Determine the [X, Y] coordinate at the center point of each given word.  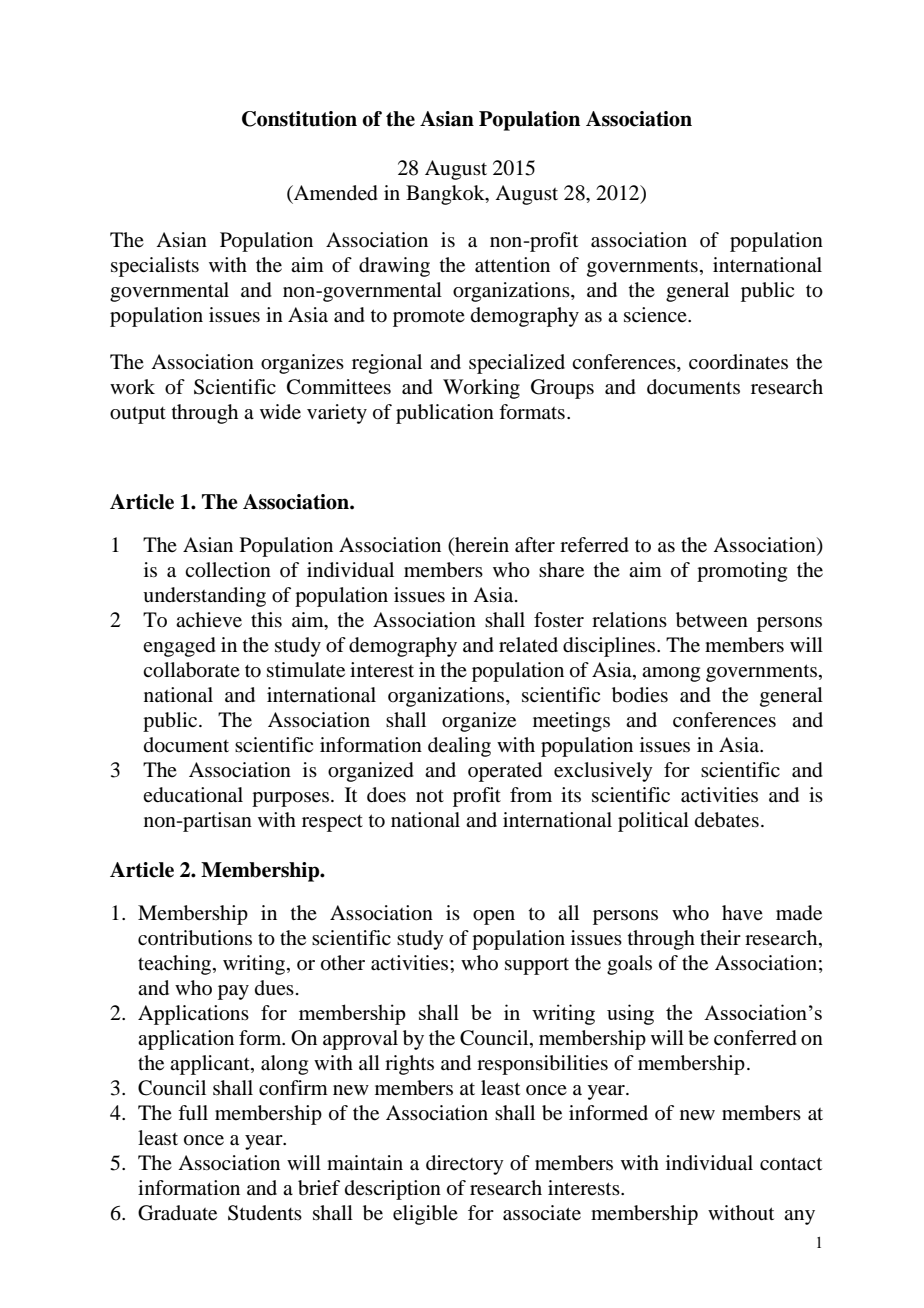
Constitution [299, 119]
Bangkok [446, 195]
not [430, 796]
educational [193, 795]
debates [727, 820]
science [656, 314]
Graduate [177, 1213]
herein [481, 545]
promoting [742, 572]
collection [228, 570]
